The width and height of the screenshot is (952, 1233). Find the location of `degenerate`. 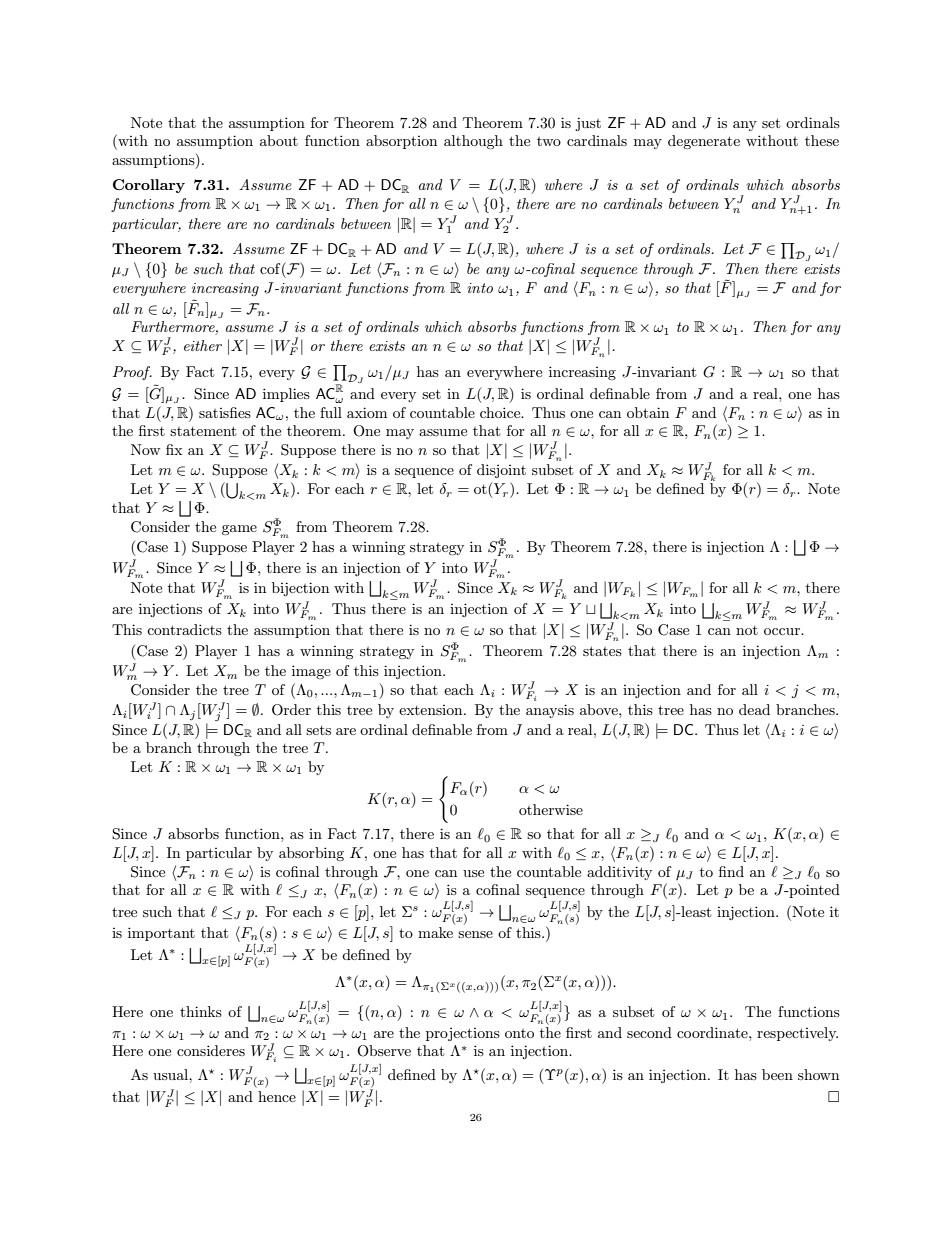

degenerate is located at coordinates (704, 142).
